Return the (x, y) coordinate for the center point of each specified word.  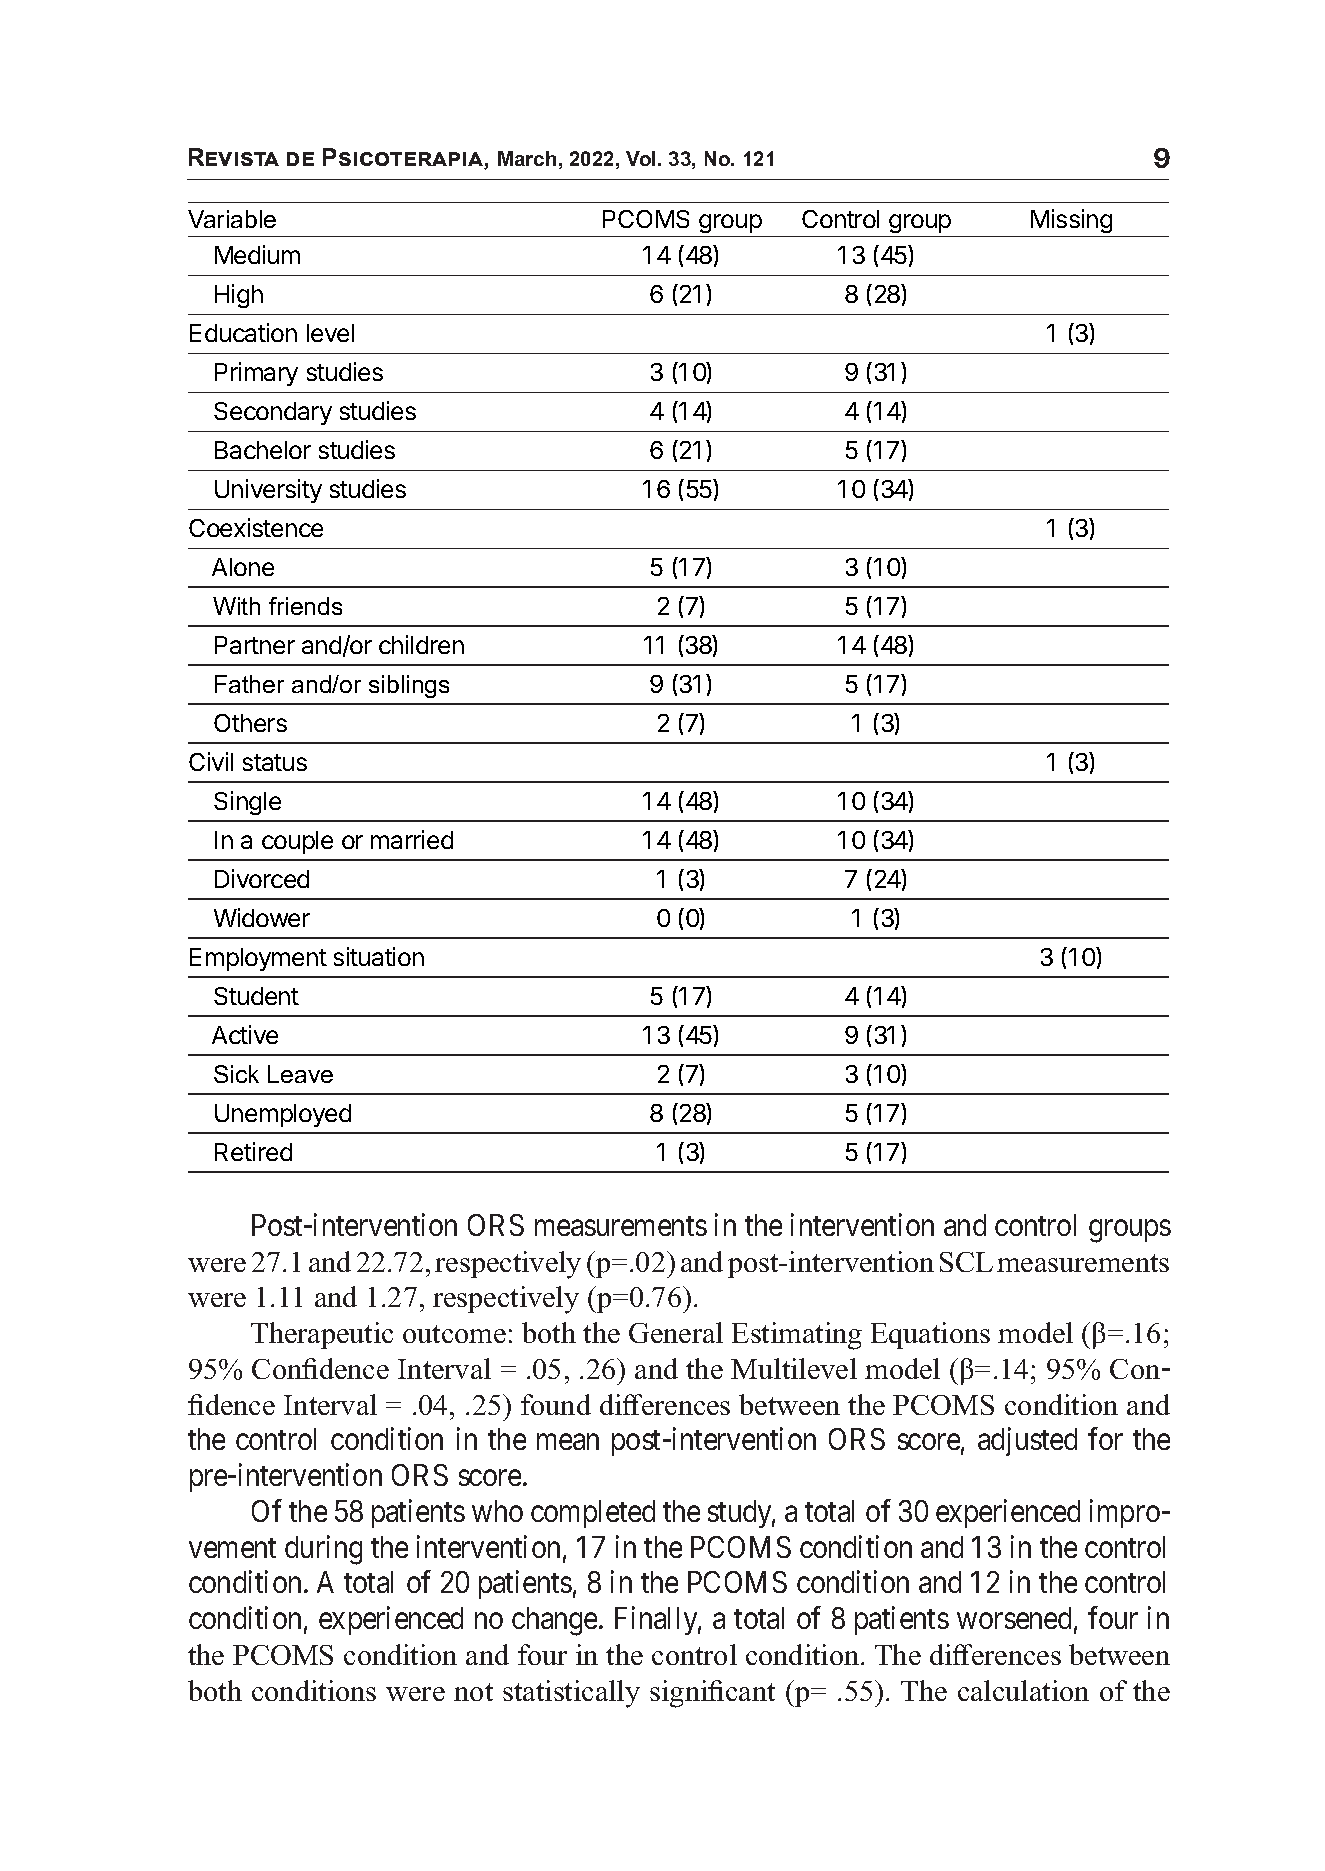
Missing (1071, 221)
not (473, 1692)
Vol (640, 158)
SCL (966, 1262)
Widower (262, 917)
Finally (658, 1620)
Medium (257, 254)
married (412, 839)
